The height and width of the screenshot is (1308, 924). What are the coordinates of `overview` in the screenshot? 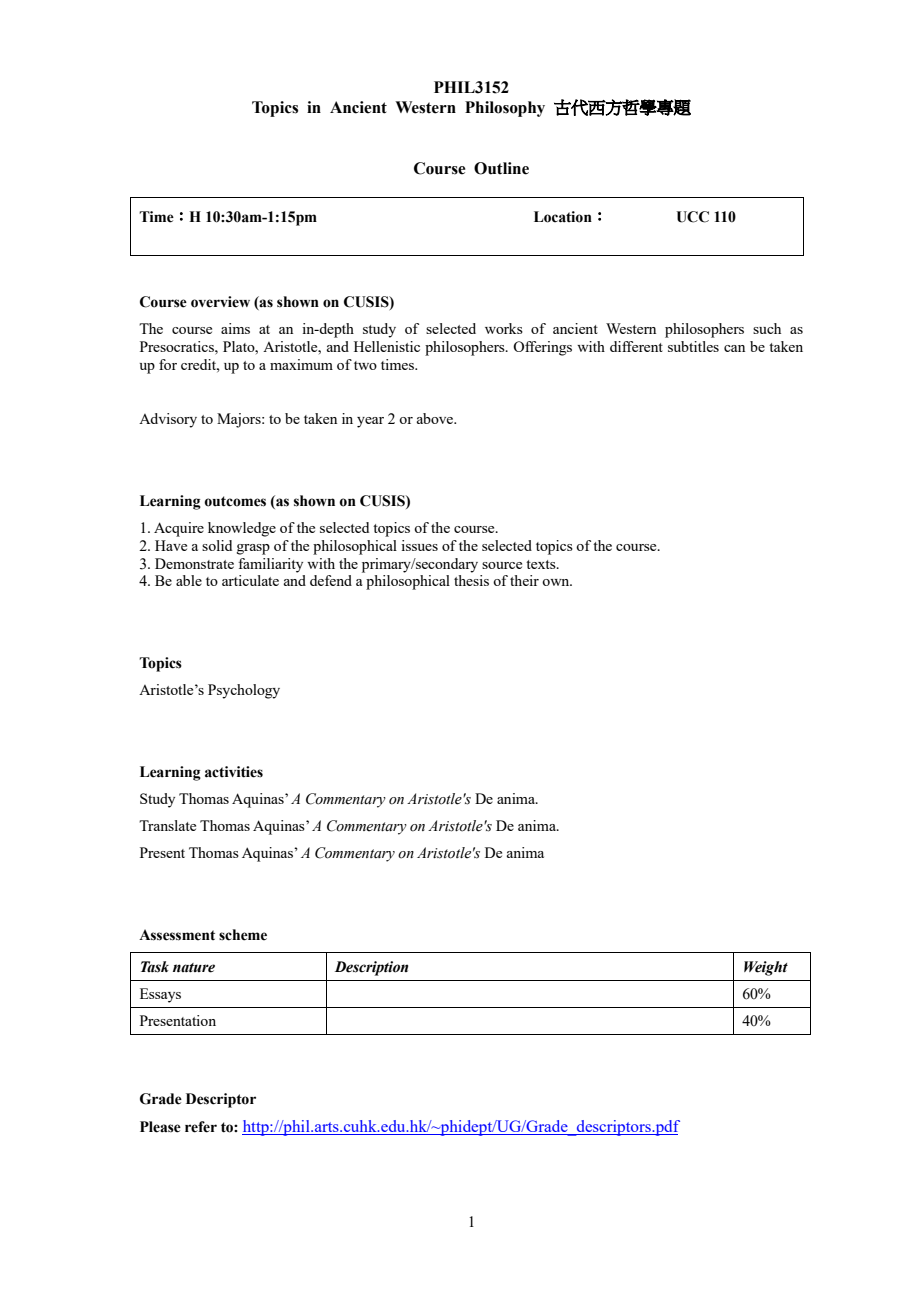 It's located at (220, 302).
